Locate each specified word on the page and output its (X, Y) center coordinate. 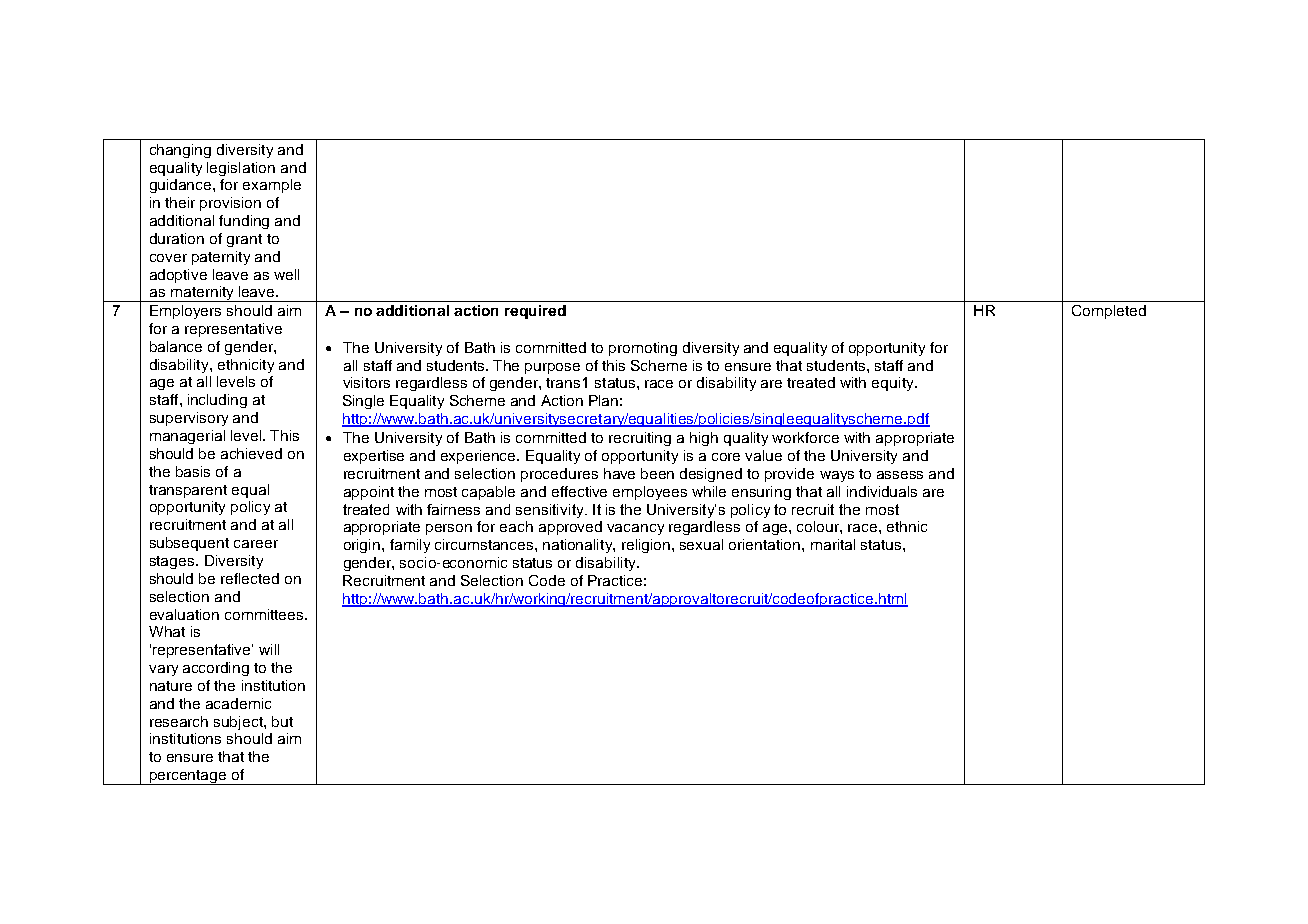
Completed (1109, 312)
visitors (366, 382)
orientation (766, 544)
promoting (643, 349)
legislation (241, 169)
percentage (188, 777)
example (272, 186)
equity (894, 384)
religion (646, 546)
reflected (250, 578)
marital (833, 544)
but (282, 721)
